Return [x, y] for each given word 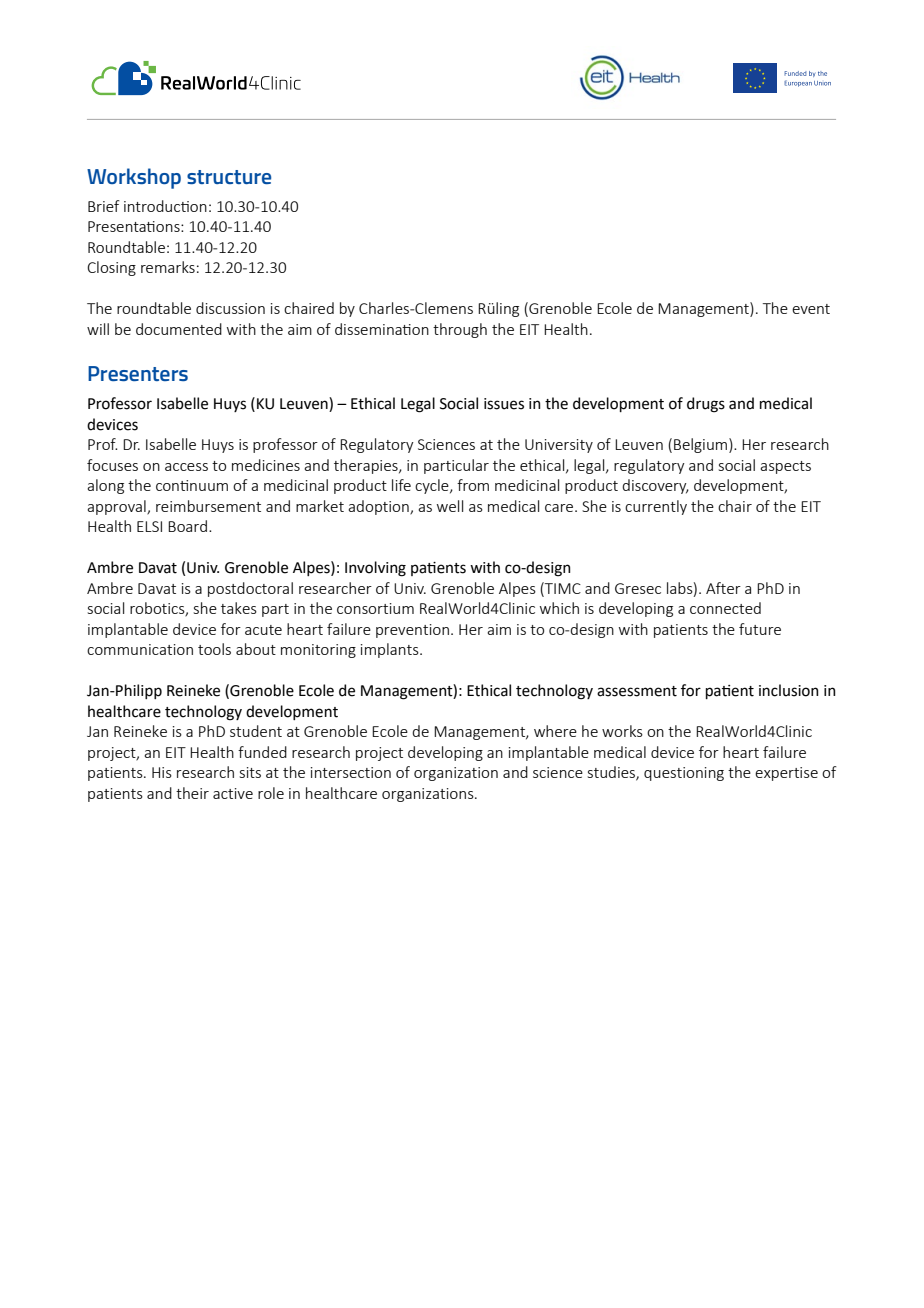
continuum [192, 485]
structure [229, 177]
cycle [433, 486]
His [162, 772]
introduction [165, 206]
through [460, 330]
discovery [655, 486]
